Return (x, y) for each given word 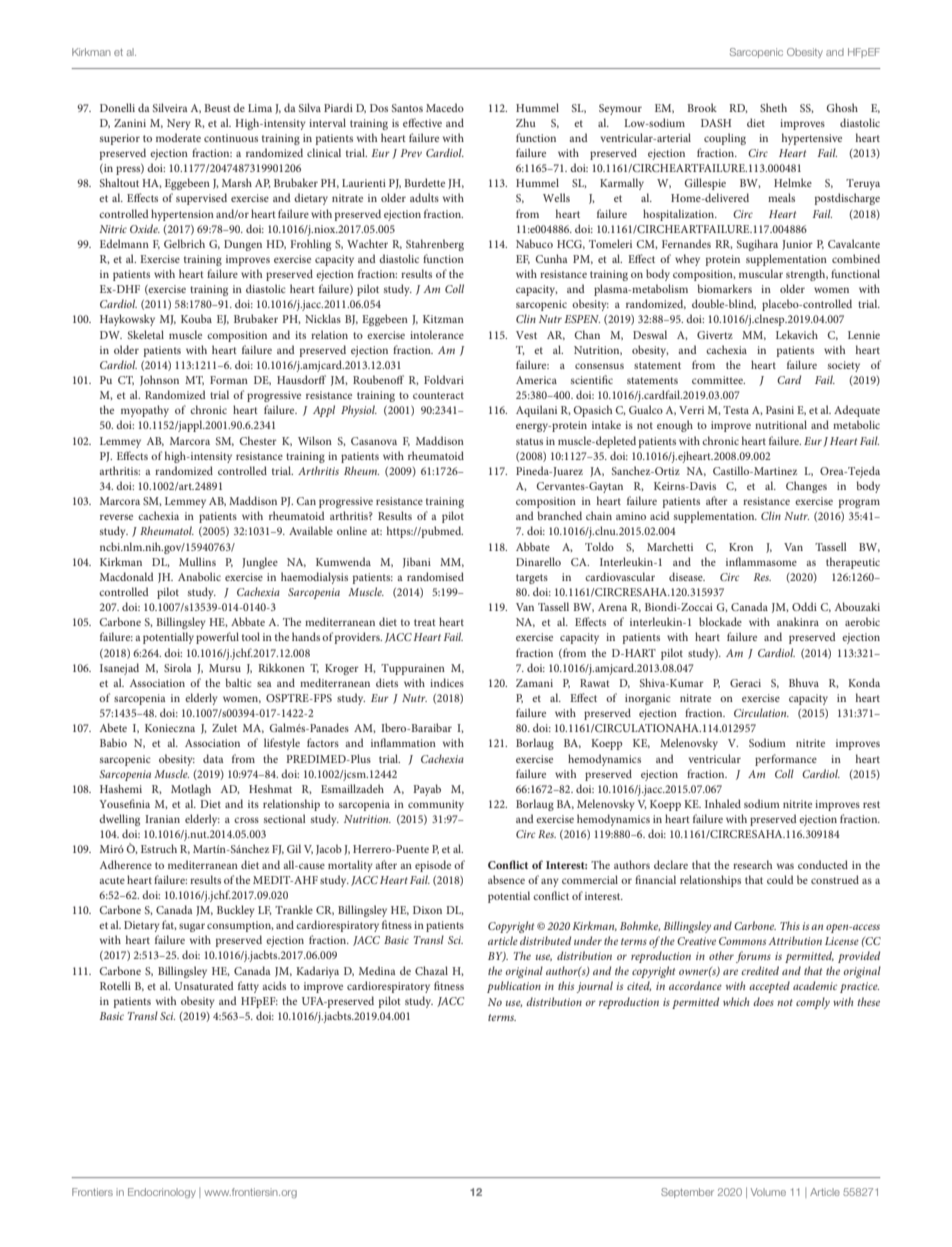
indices (447, 682)
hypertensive (812, 139)
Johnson (159, 380)
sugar (192, 927)
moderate (178, 137)
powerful (217, 638)
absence (506, 879)
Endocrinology (162, 1193)
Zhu (526, 122)
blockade (720, 621)
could (780, 879)
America (536, 380)
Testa (736, 410)
